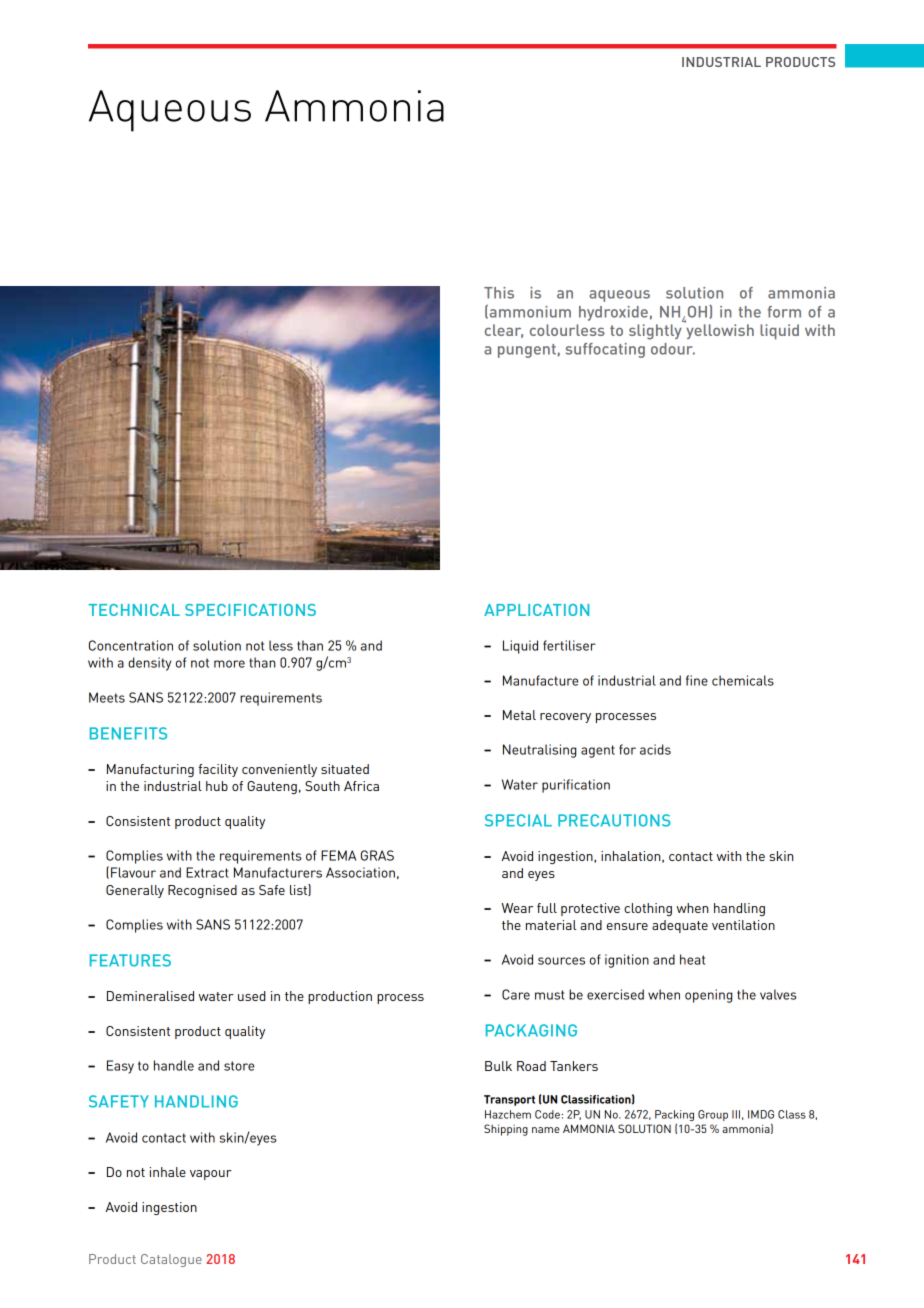  Describe the element at coordinates (516, 994) in the screenshot. I see `Care` at that location.
